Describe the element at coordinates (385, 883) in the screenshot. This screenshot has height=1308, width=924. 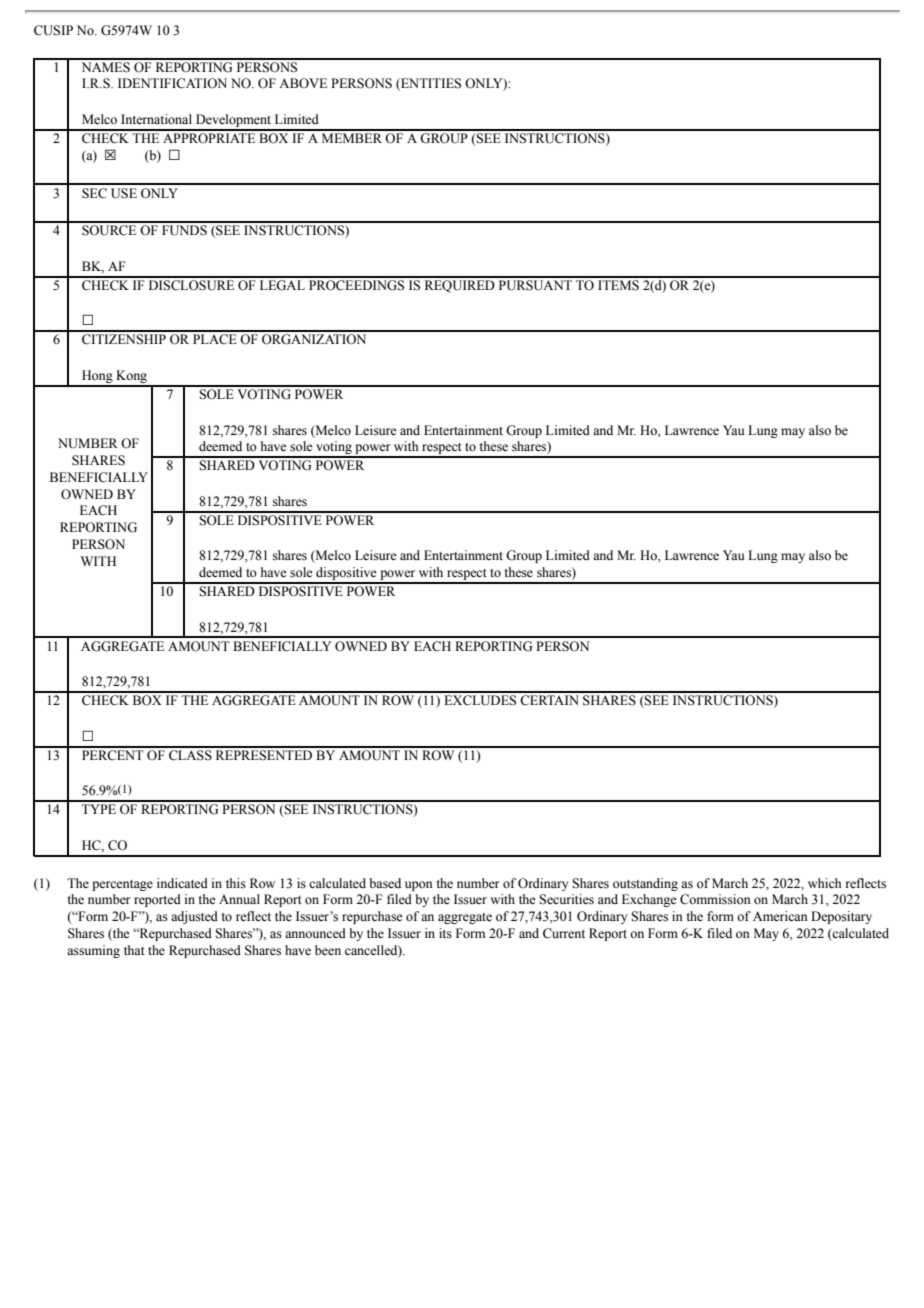
I see `based` at that location.
